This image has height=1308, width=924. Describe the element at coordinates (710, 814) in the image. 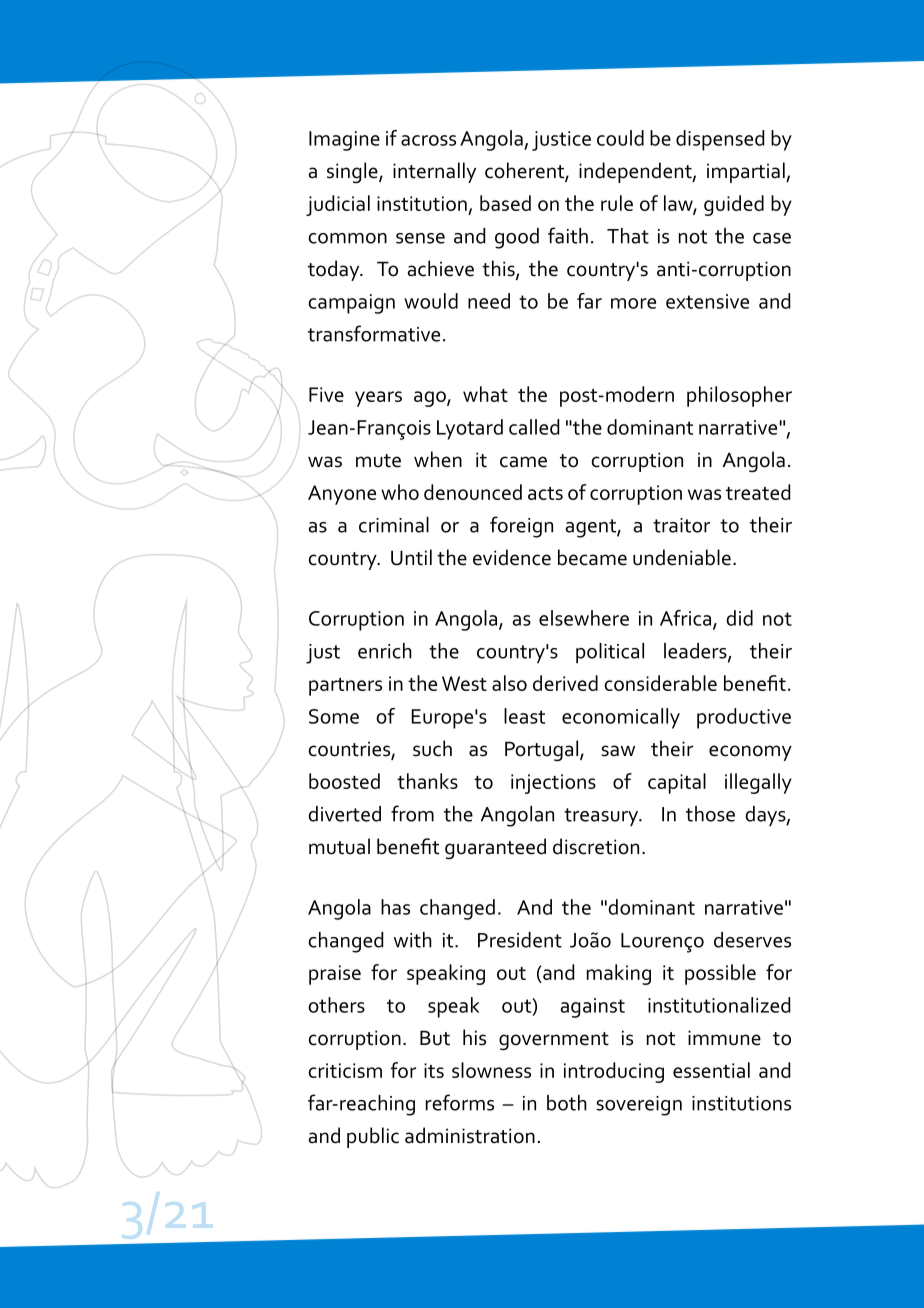

I see `those` at that location.
